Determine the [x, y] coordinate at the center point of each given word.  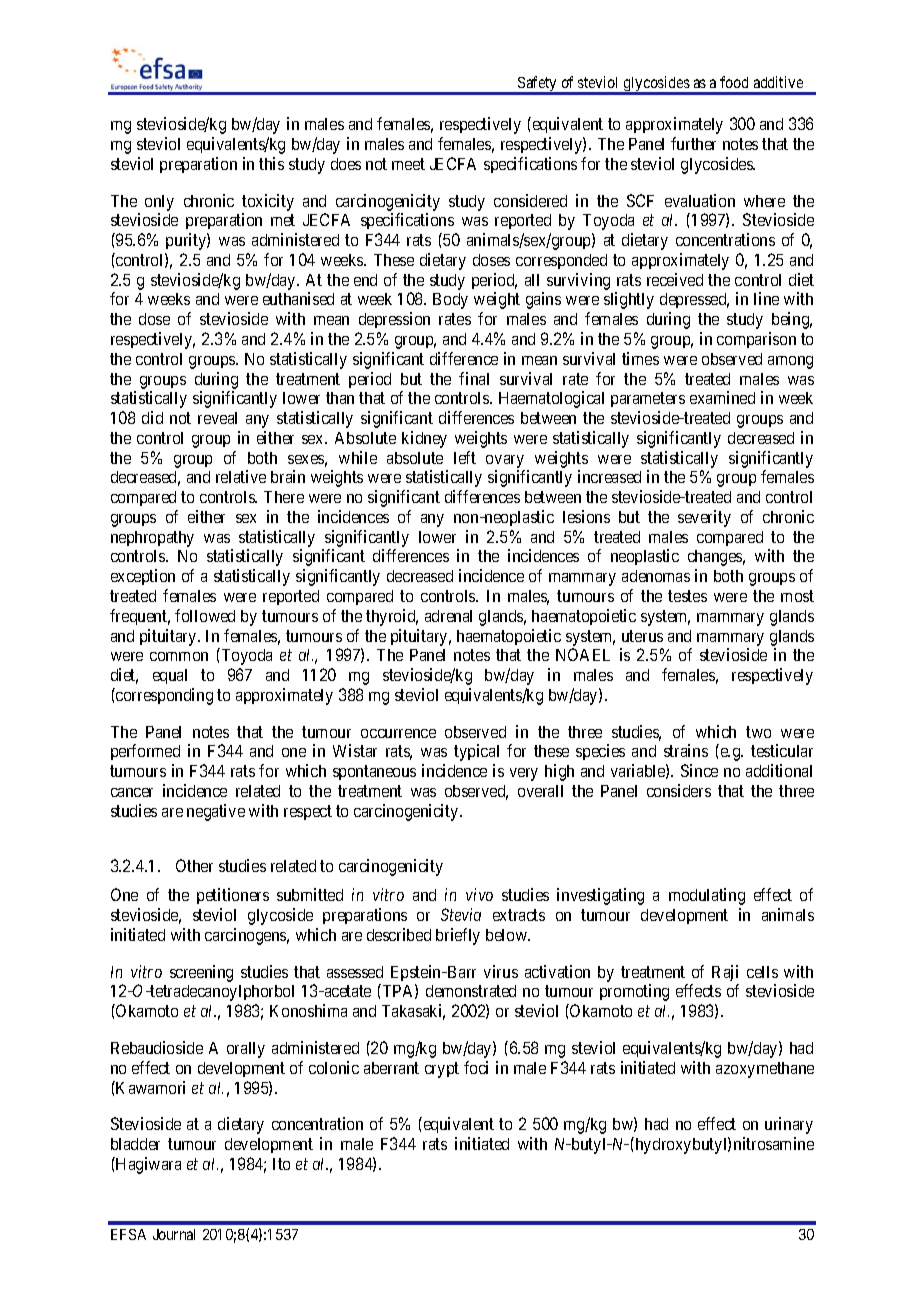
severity [704, 518]
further [693, 143]
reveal [217, 418]
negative [216, 812]
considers [679, 790]
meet [408, 164]
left [465, 457]
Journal [174, 1234]
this [271, 163]
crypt [442, 1070]
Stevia [461, 914]
